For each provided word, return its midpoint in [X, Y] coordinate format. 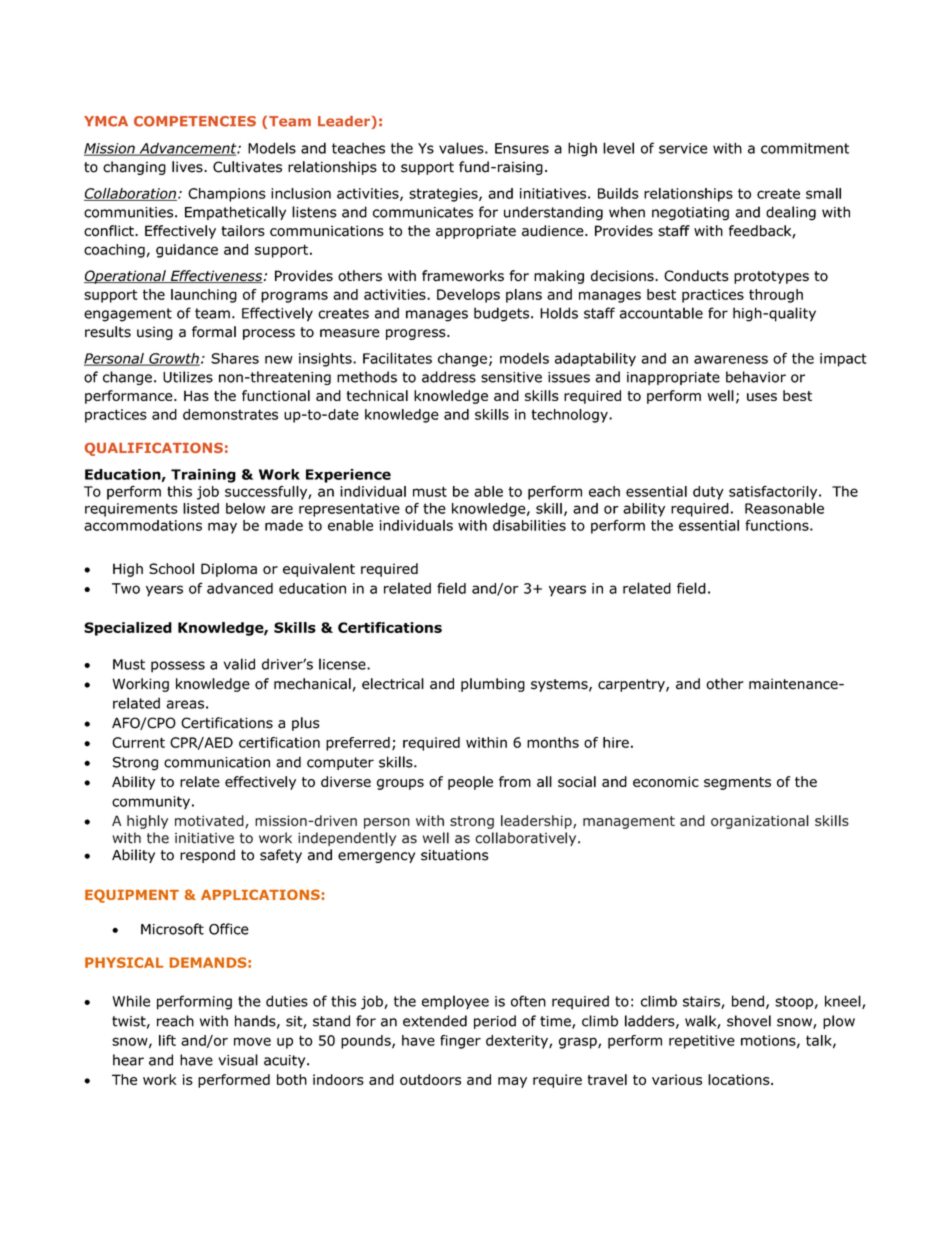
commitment [805, 148]
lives [188, 167]
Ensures [522, 148]
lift [167, 1040]
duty [708, 493]
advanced [240, 588]
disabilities [529, 525]
